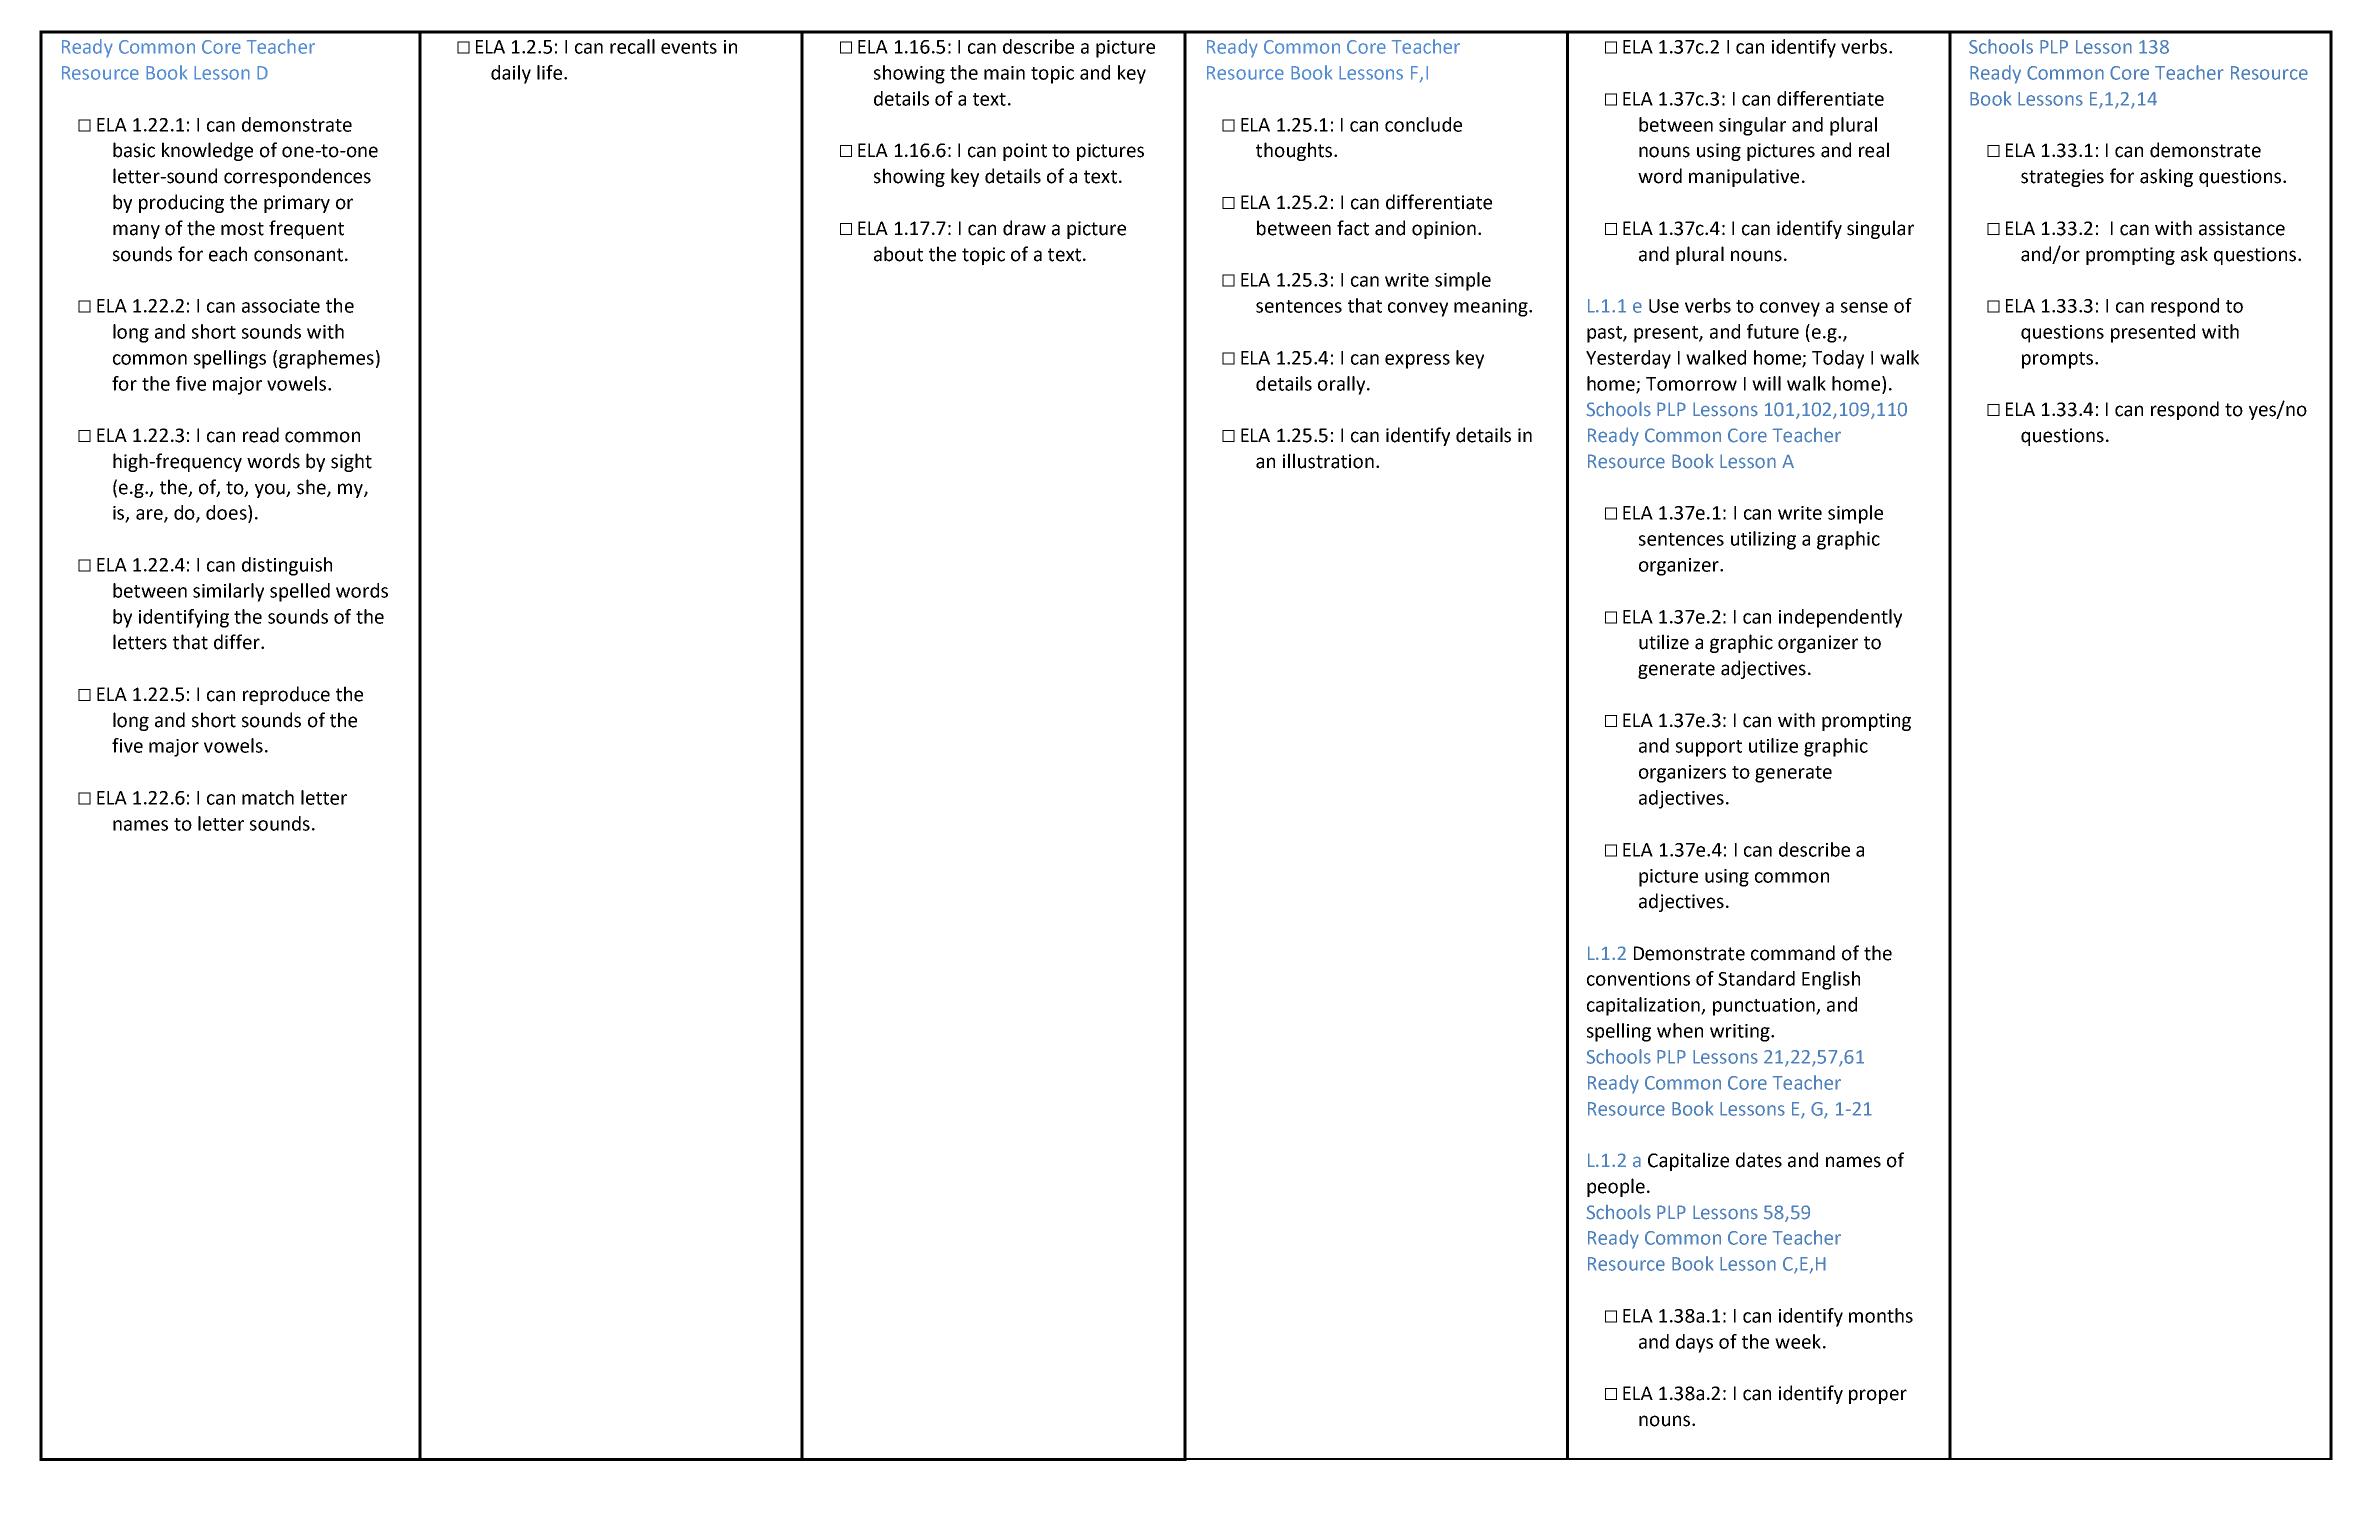 This document has width=2359, height=1527. Describe the element at coordinates (1881, 1315) in the document. I see `months` at that location.
